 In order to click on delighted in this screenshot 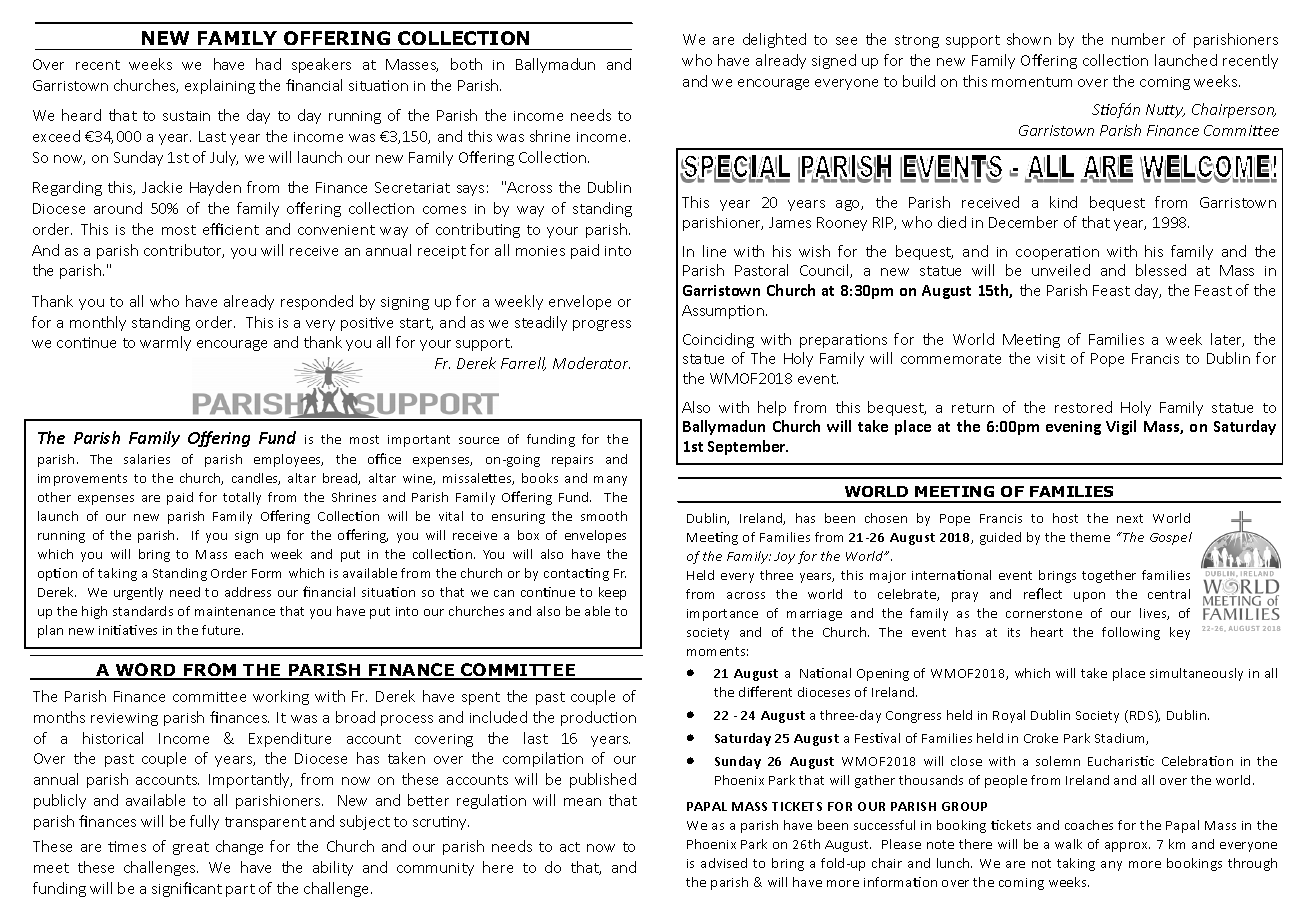, I will do `click(774, 40)`.
